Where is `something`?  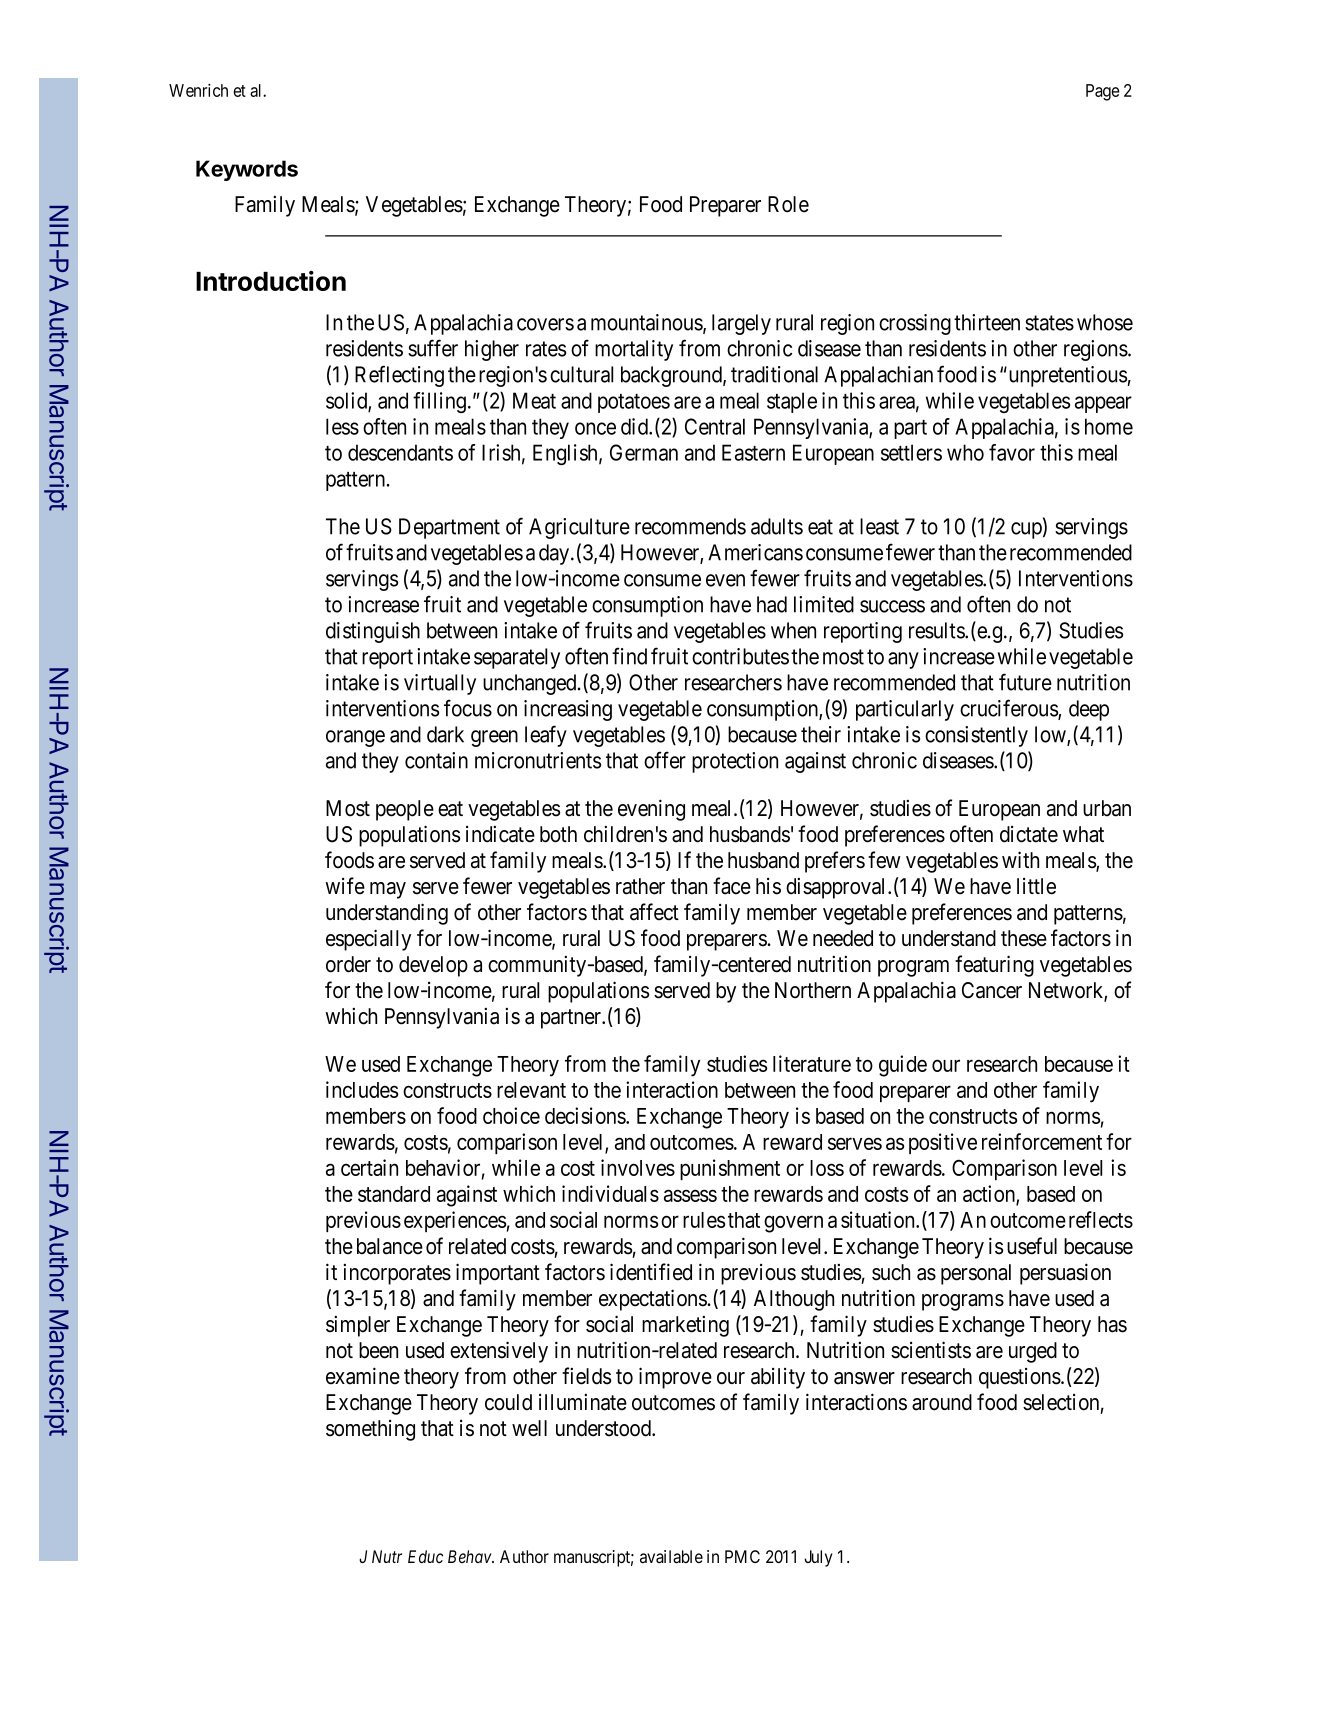 something is located at coordinates (370, 1430).
